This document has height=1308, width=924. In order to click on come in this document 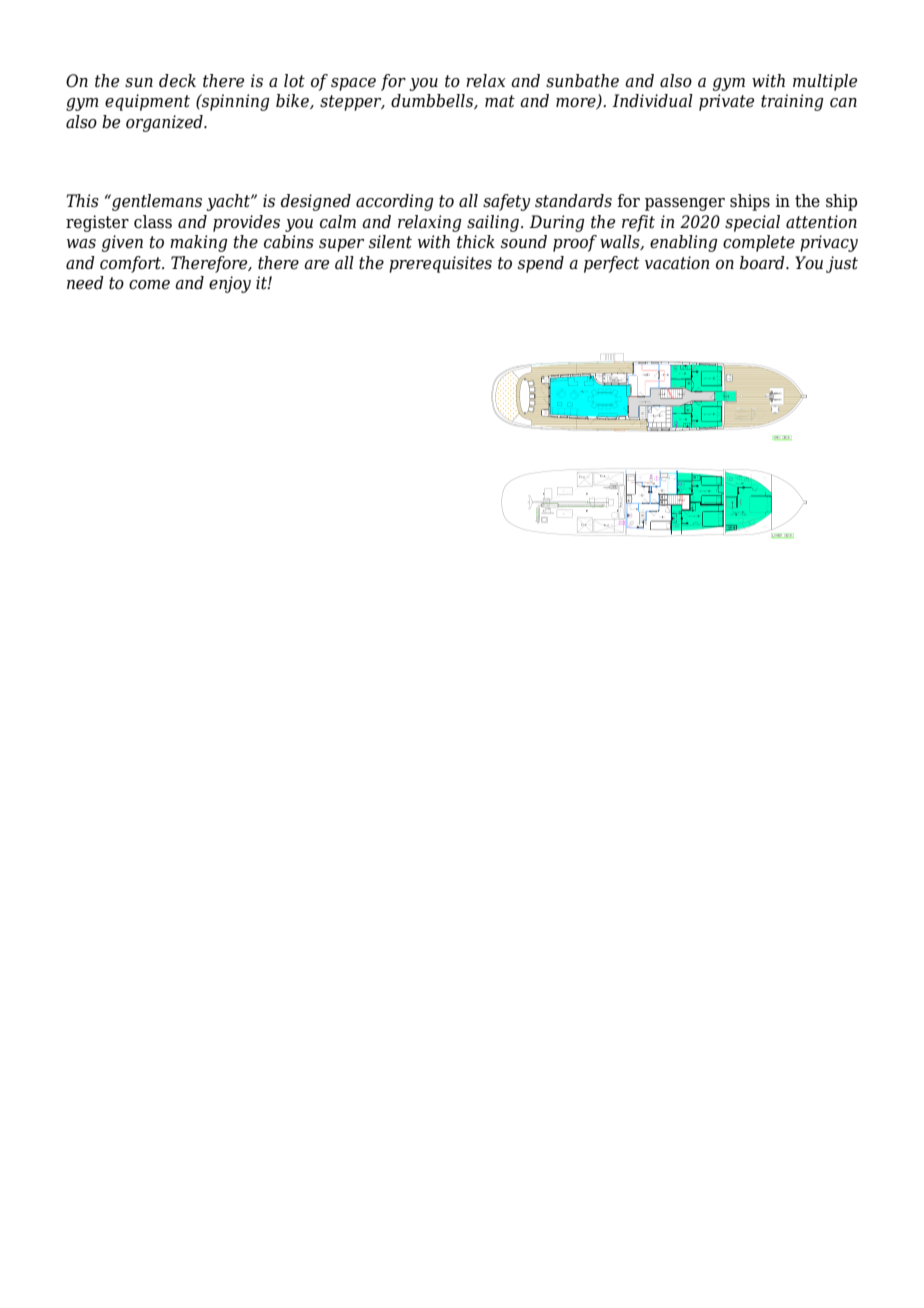, I will do `click(149, 285)`.
